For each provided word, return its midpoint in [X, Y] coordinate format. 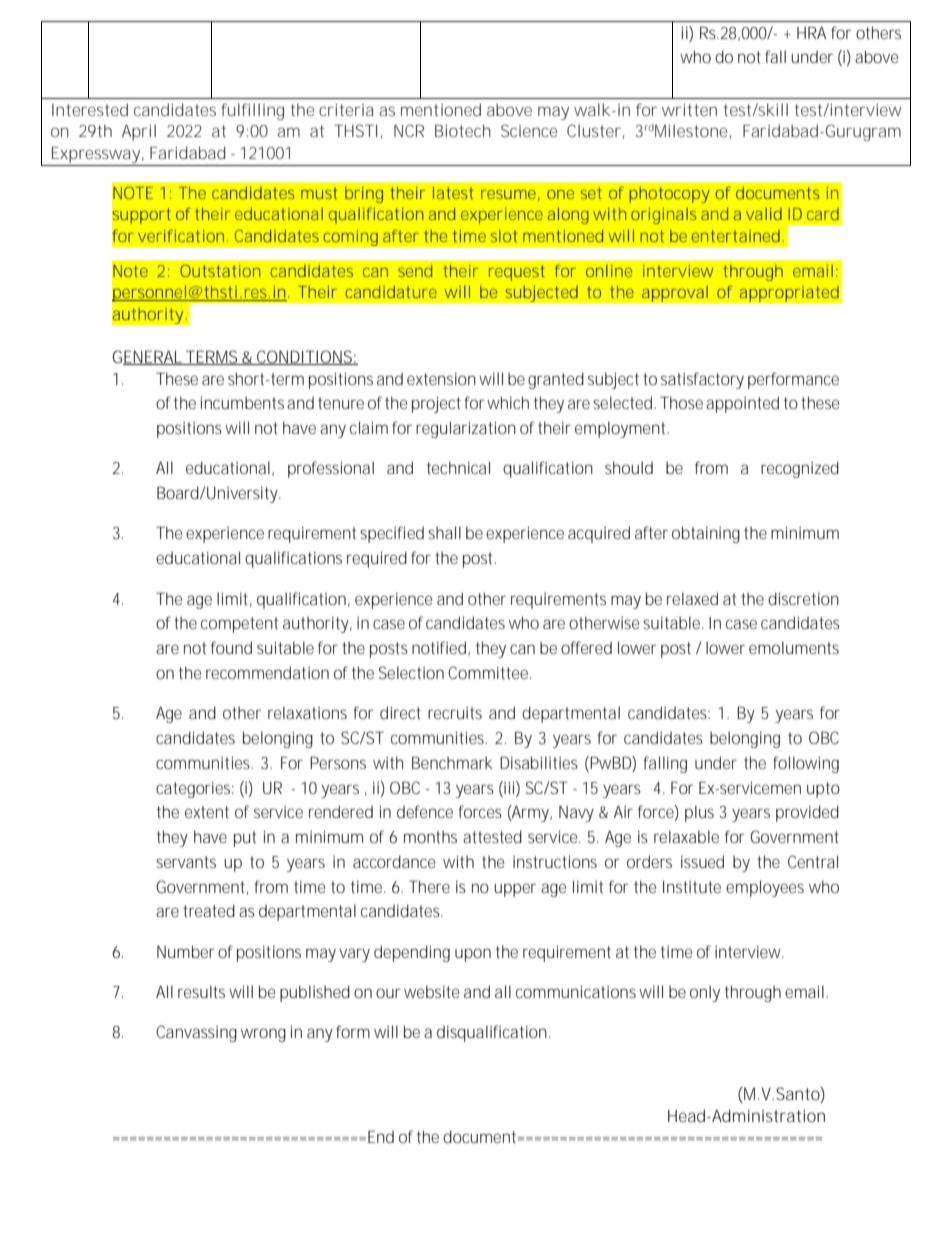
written [689, 109]
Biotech [463, 130]
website [431, 991]
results [201, 991]
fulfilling [252, 111]
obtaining [706, 534]
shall [444, 532]
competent [239, 625]
